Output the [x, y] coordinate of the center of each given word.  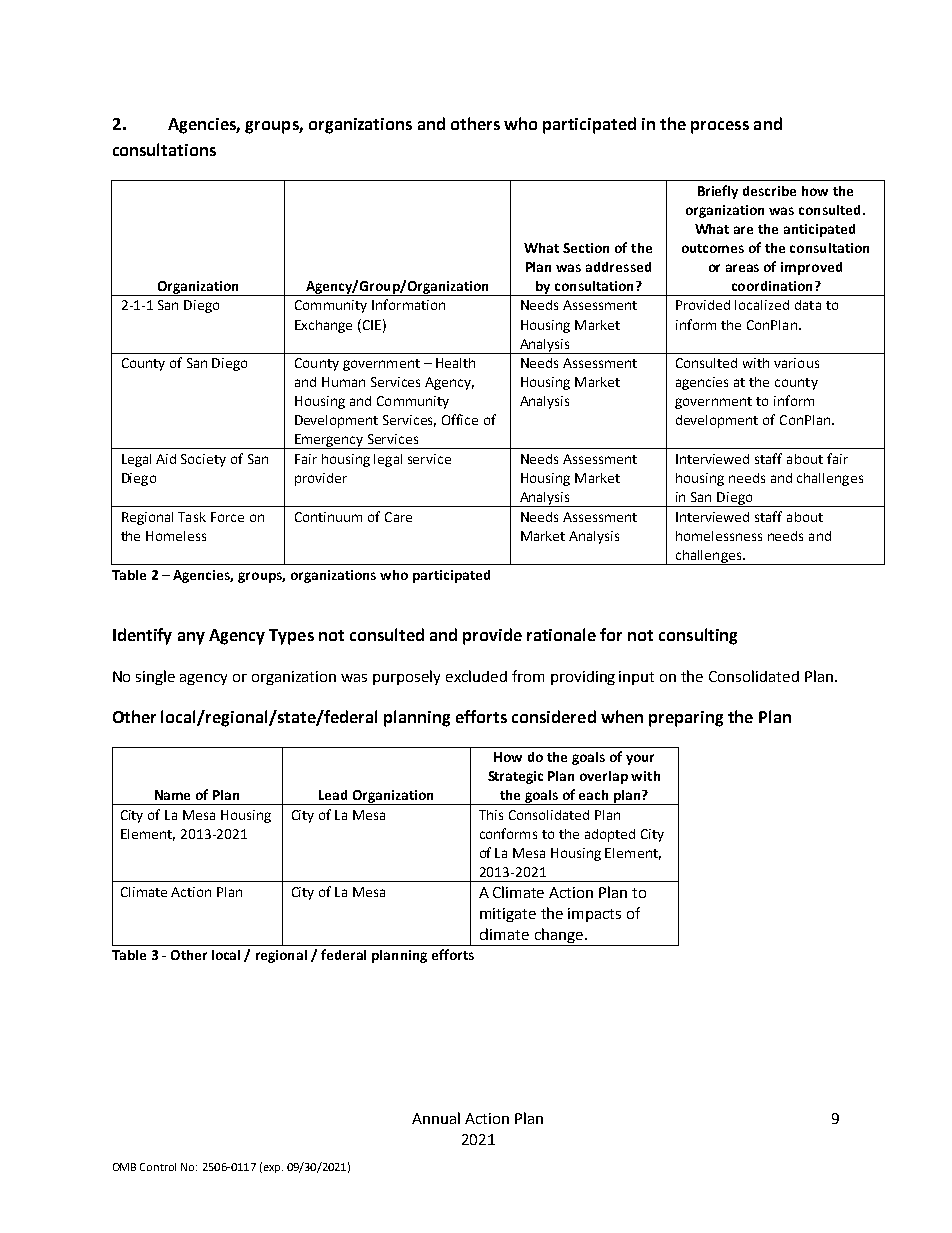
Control [158, 1167]
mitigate [508, 915]
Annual [436, 1118]
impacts [594, 915]
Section [586, 248]
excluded [476, 676]
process [720, 127]
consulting [698, 636]
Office [460, 419]
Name [172, 795]
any [191, 638]
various [796, 363]
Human [343, 382]
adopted [610, 835]
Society [203, 460]
